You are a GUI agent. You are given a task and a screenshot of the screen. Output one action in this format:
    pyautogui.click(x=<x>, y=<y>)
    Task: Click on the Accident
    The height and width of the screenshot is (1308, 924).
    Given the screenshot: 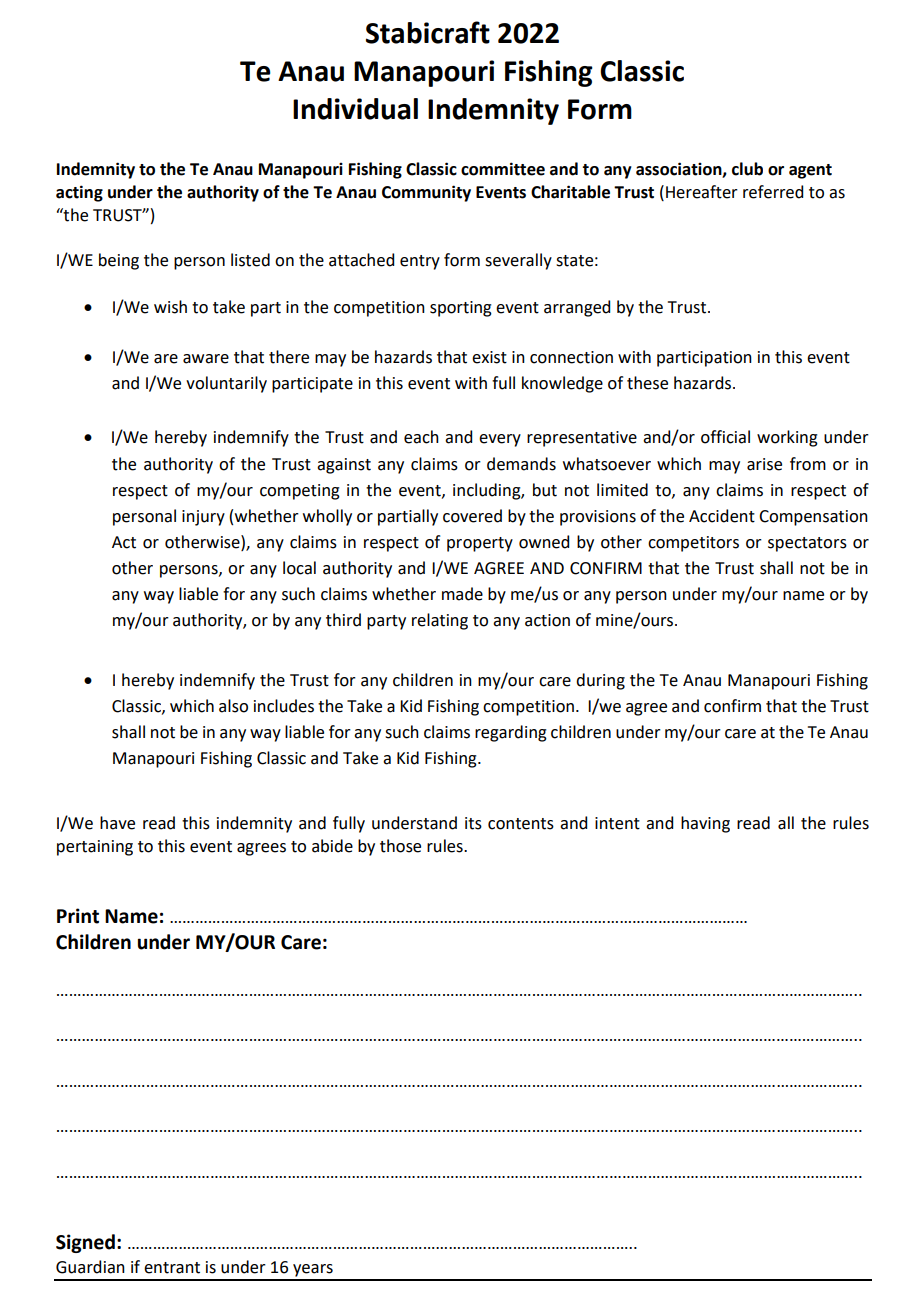 What is the action you would take?
    pyautogui.click(x=722, y=516)
